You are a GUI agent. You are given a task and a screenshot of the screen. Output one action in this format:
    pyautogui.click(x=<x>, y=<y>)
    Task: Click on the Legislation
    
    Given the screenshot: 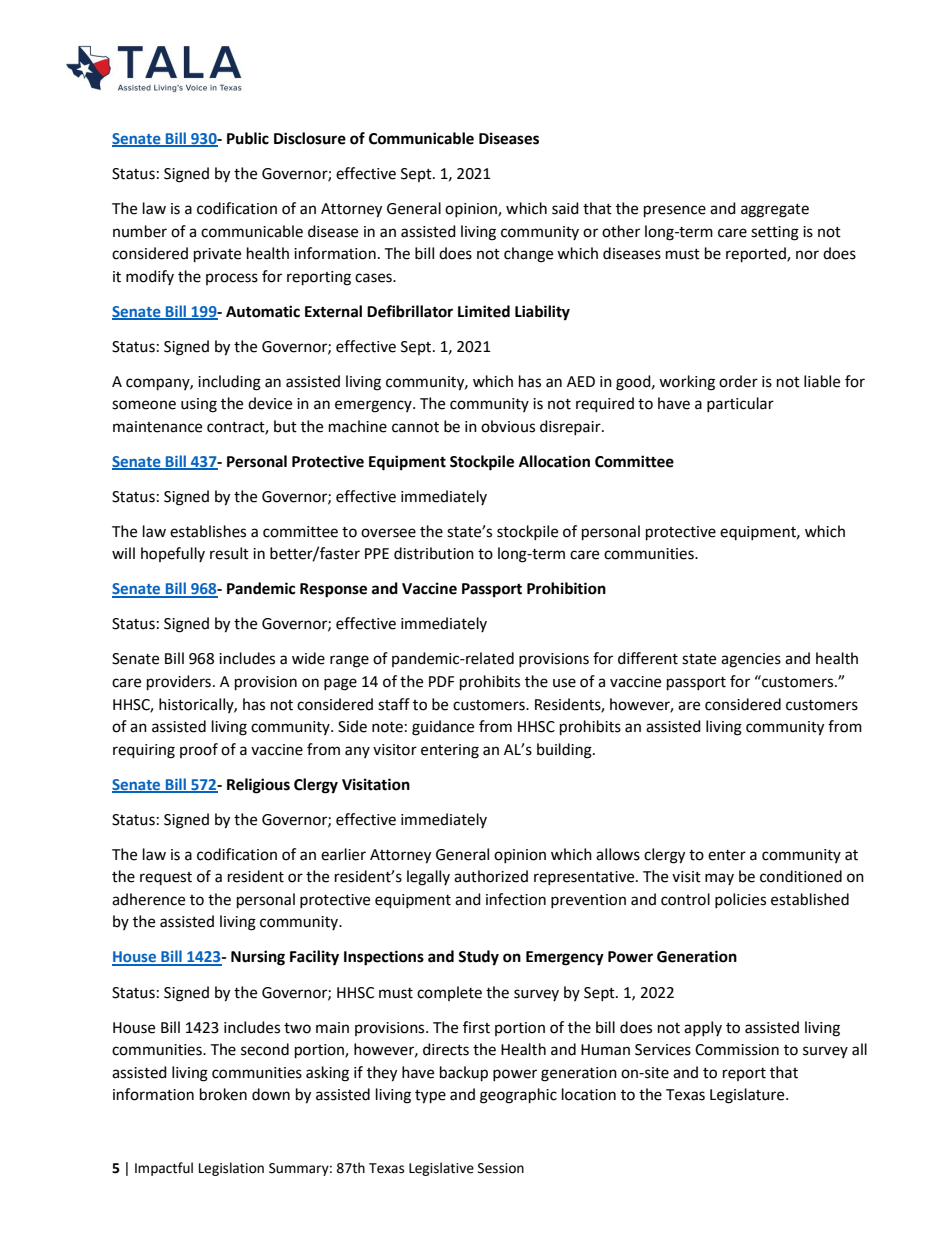 What is the action you would take?
    pyautogui.click(x=231, y=1169)
